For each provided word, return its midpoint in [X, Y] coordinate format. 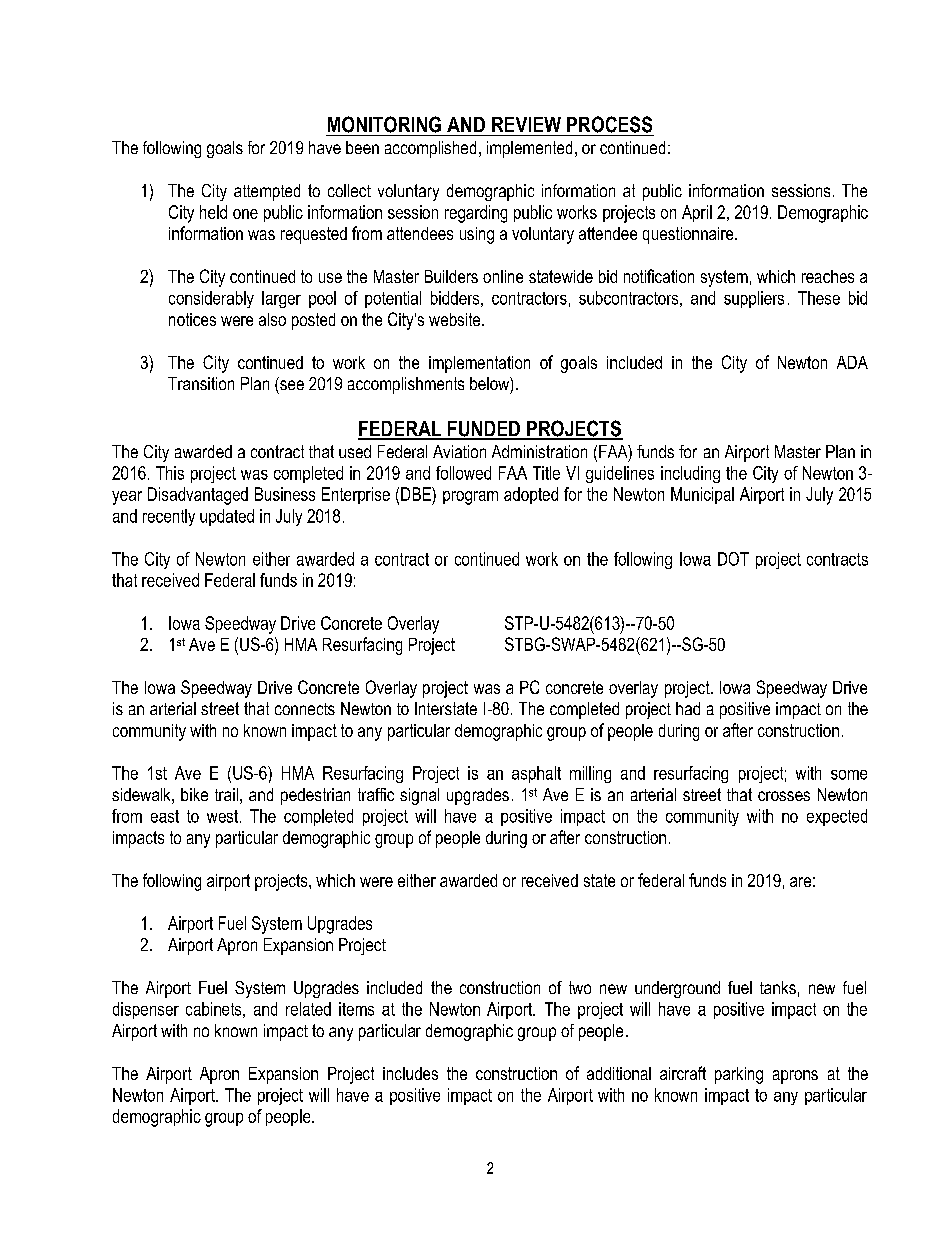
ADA [852, 362]
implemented [529, 149]
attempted [267, 192]
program [470, 498]
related [308, 1009]
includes [410, 1073]
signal [419, 796]
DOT [733, 559]
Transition [201, 383]
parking [739, 1075]
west [224, 816]
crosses [784, 796]
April [697, 213]
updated [227, 517]
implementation [479, 364]
